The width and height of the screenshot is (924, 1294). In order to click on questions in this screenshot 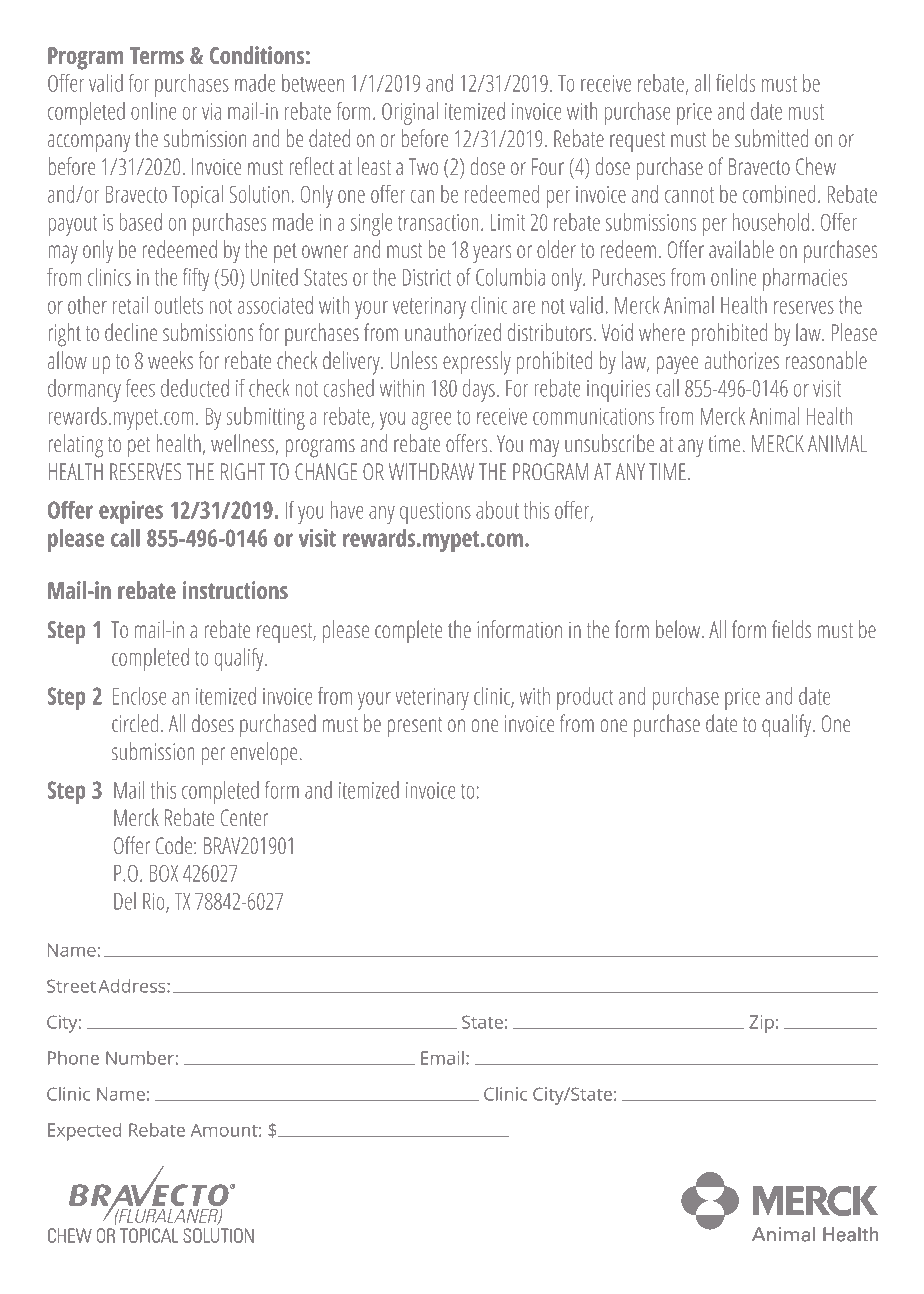, I will do `click(435, 513)`.
